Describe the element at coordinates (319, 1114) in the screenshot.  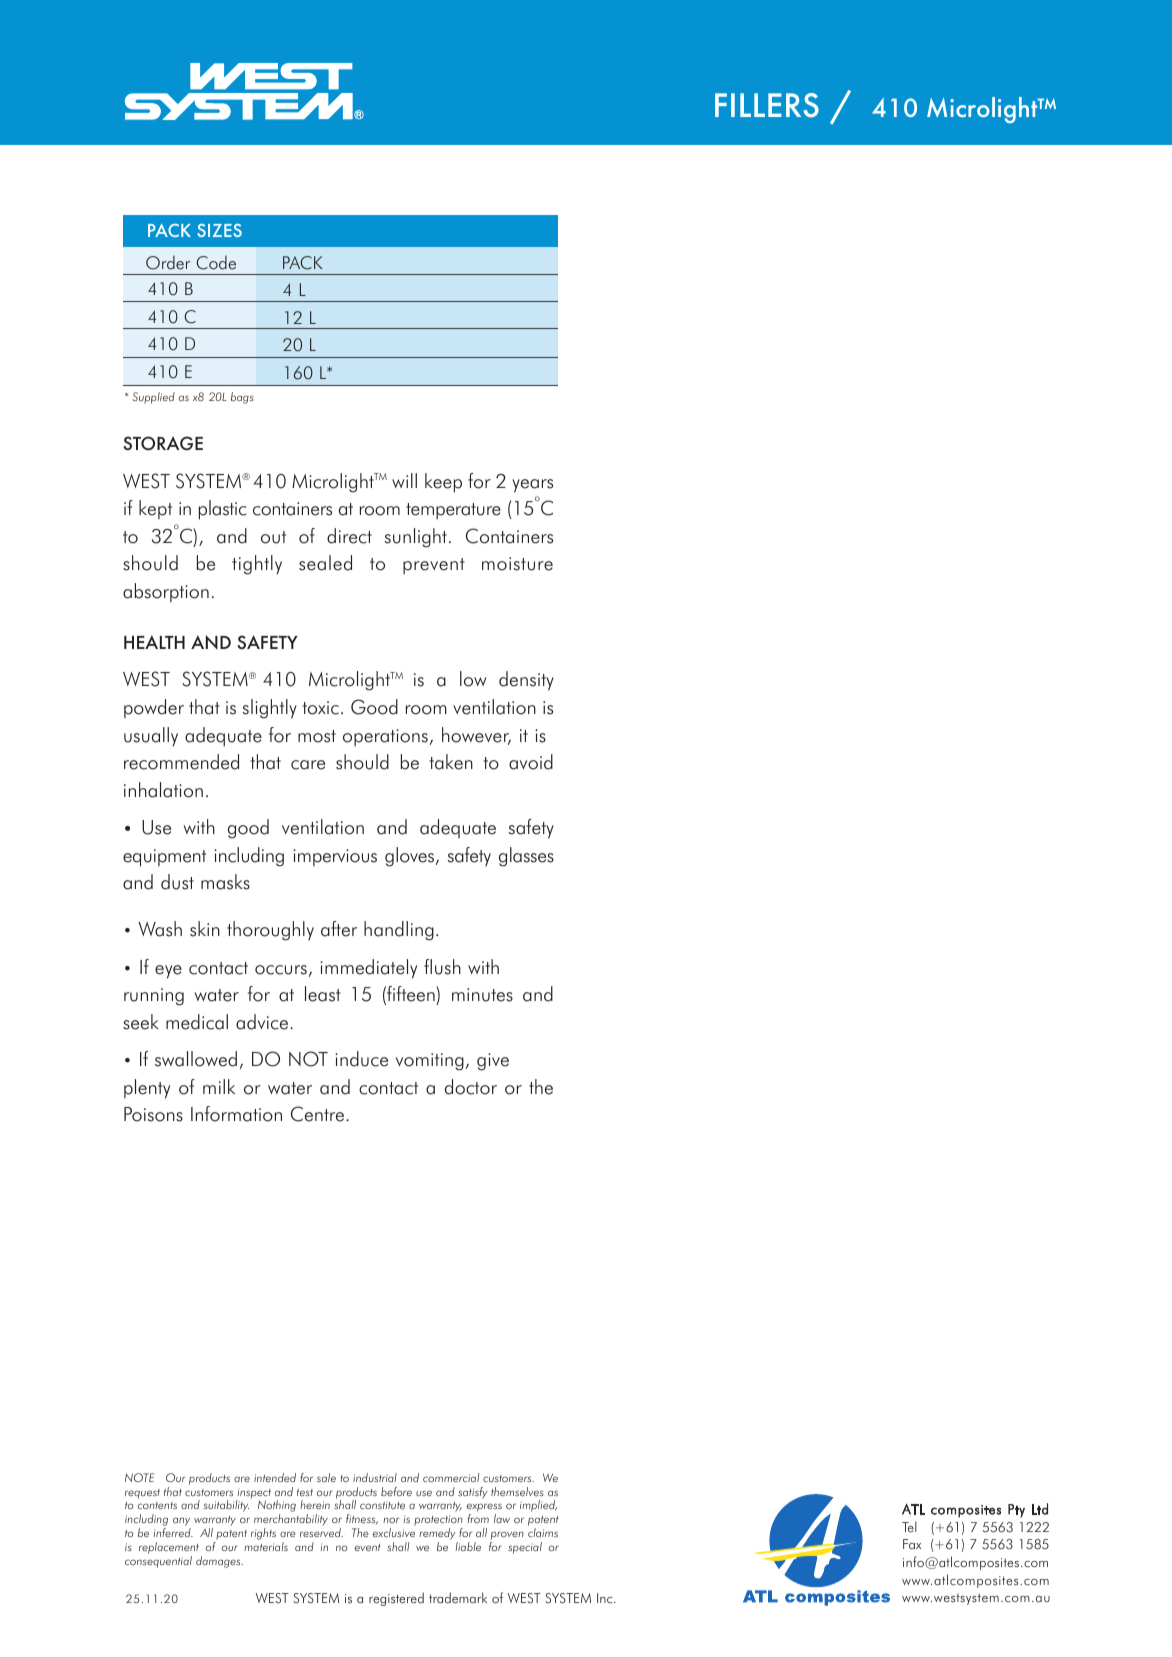
I see `Centre` at that location.
